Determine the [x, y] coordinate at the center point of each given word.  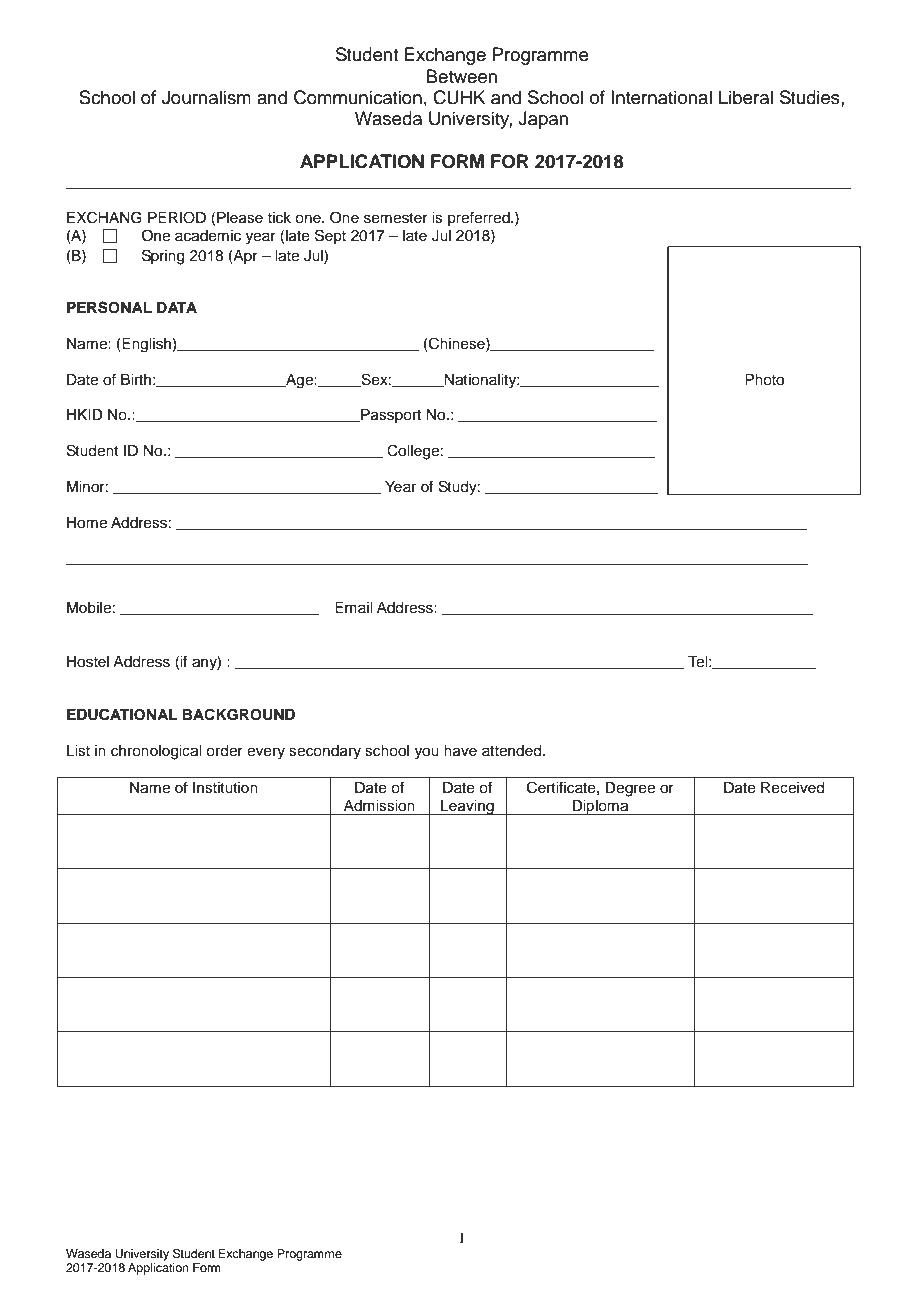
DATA [177, 307]
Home [87, 523]
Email [353, 607]
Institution [225, 788]
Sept [330, 236]
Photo [764, 380]
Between [462, 76]
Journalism [206, 97]
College [413, 452]
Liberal [746, 97]
